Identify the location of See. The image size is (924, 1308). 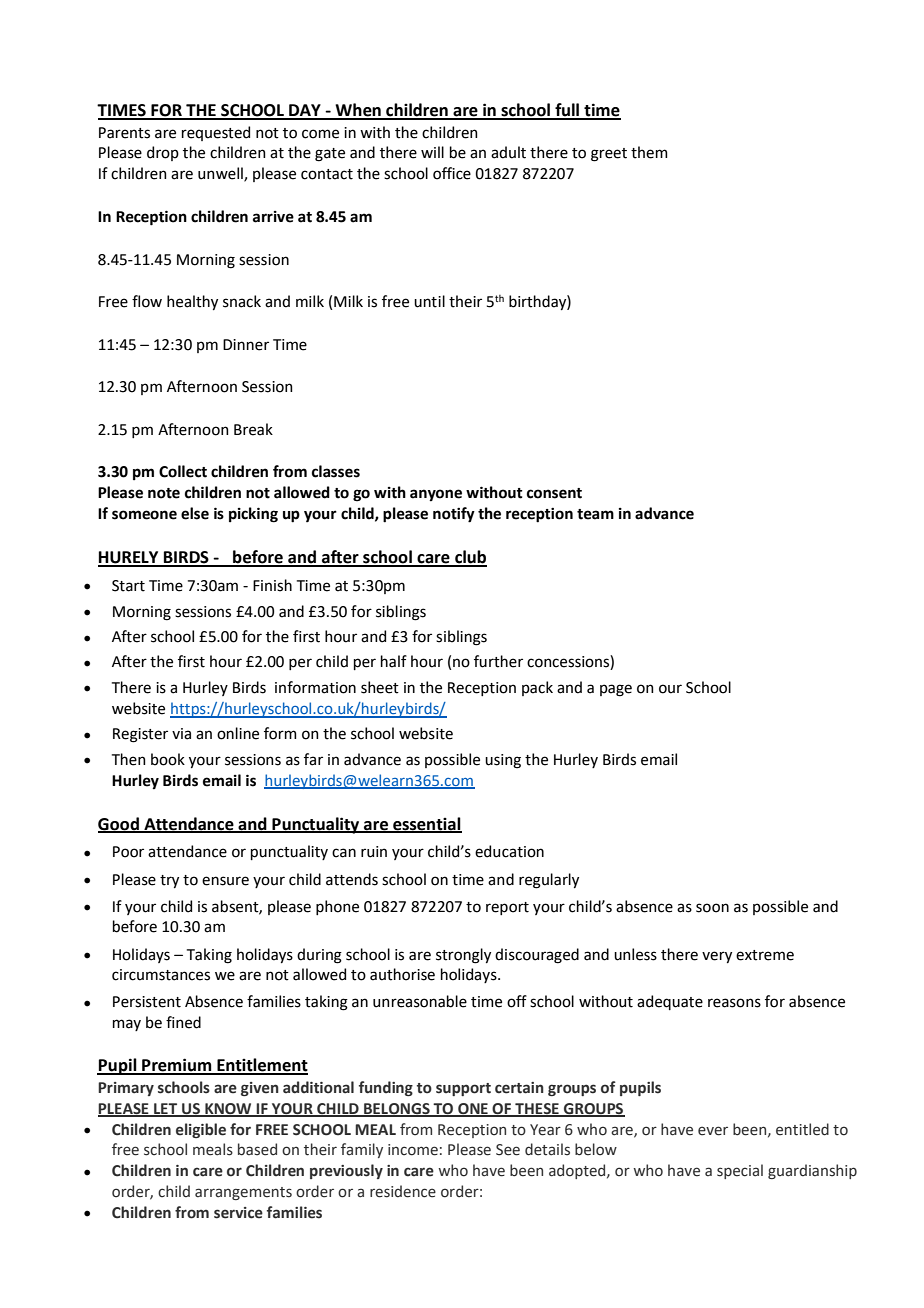
(508, 1150).
